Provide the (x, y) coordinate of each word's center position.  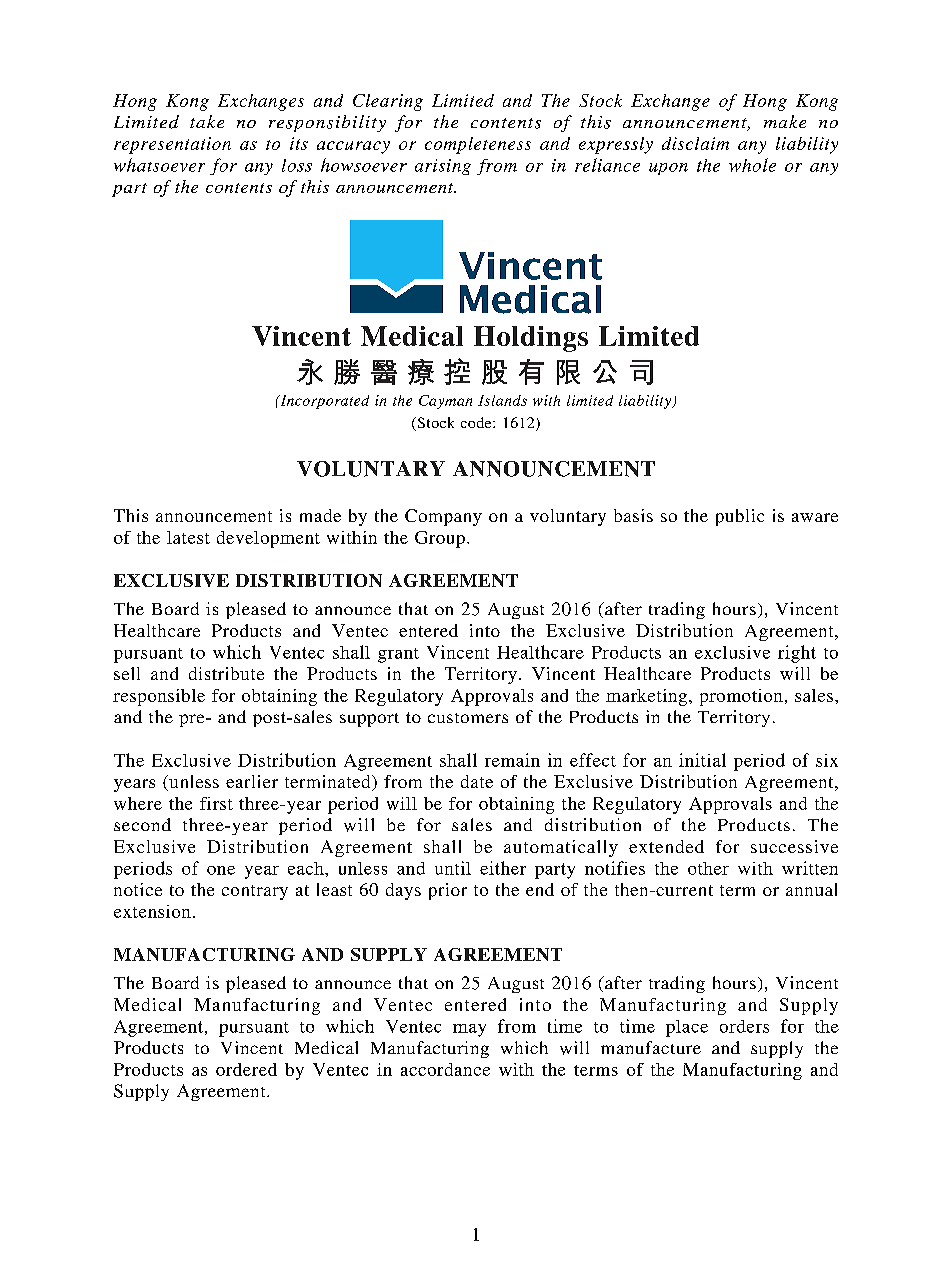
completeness (478, 145)
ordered (246, 1069)
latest (188, 537)
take (207, 121)
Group (440, 539)
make (785, 121)
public (740, 517)
